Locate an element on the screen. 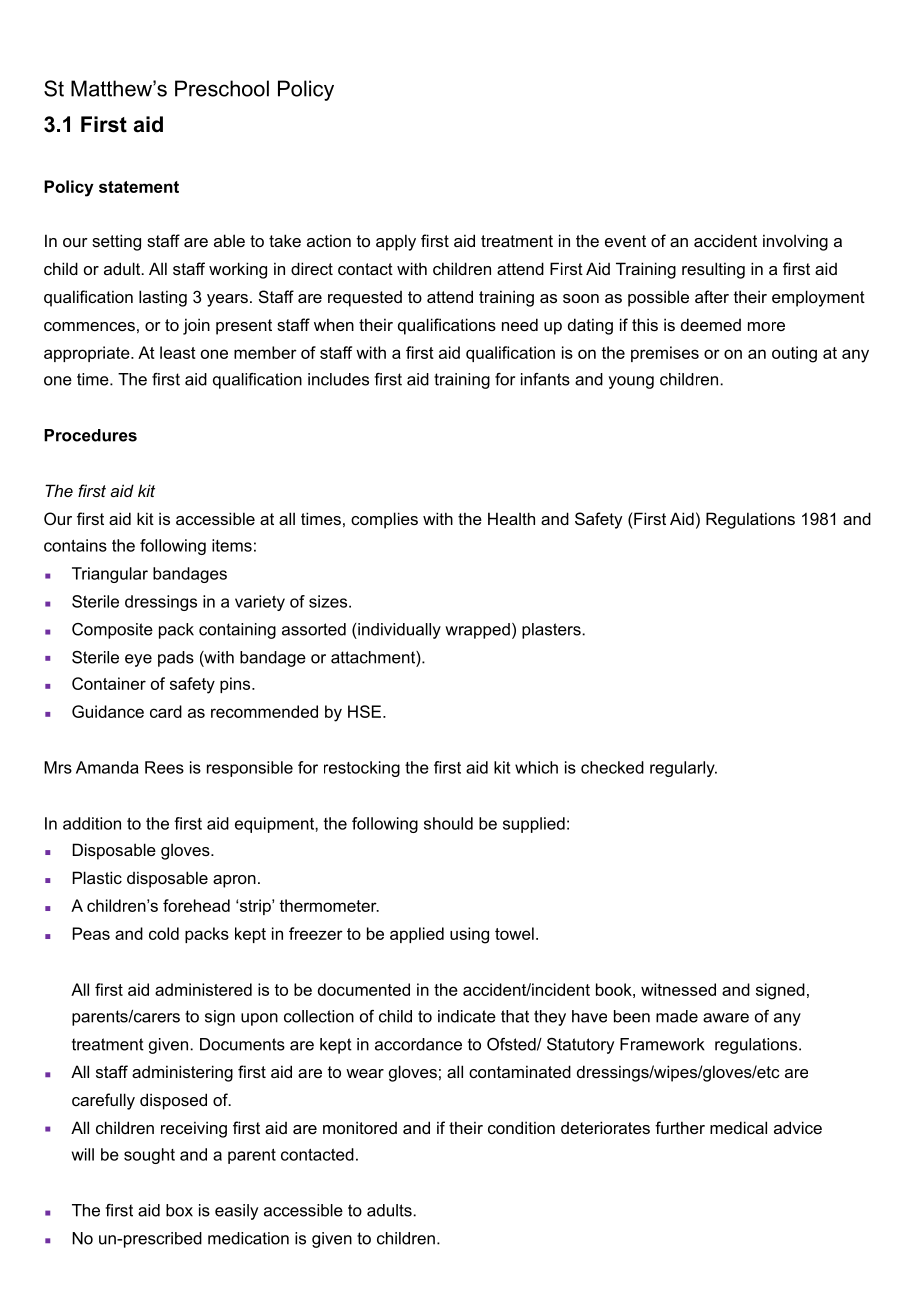 The width and height of the screenshot is (924, 1308). wrapped is located at coordinates (477, 631).
